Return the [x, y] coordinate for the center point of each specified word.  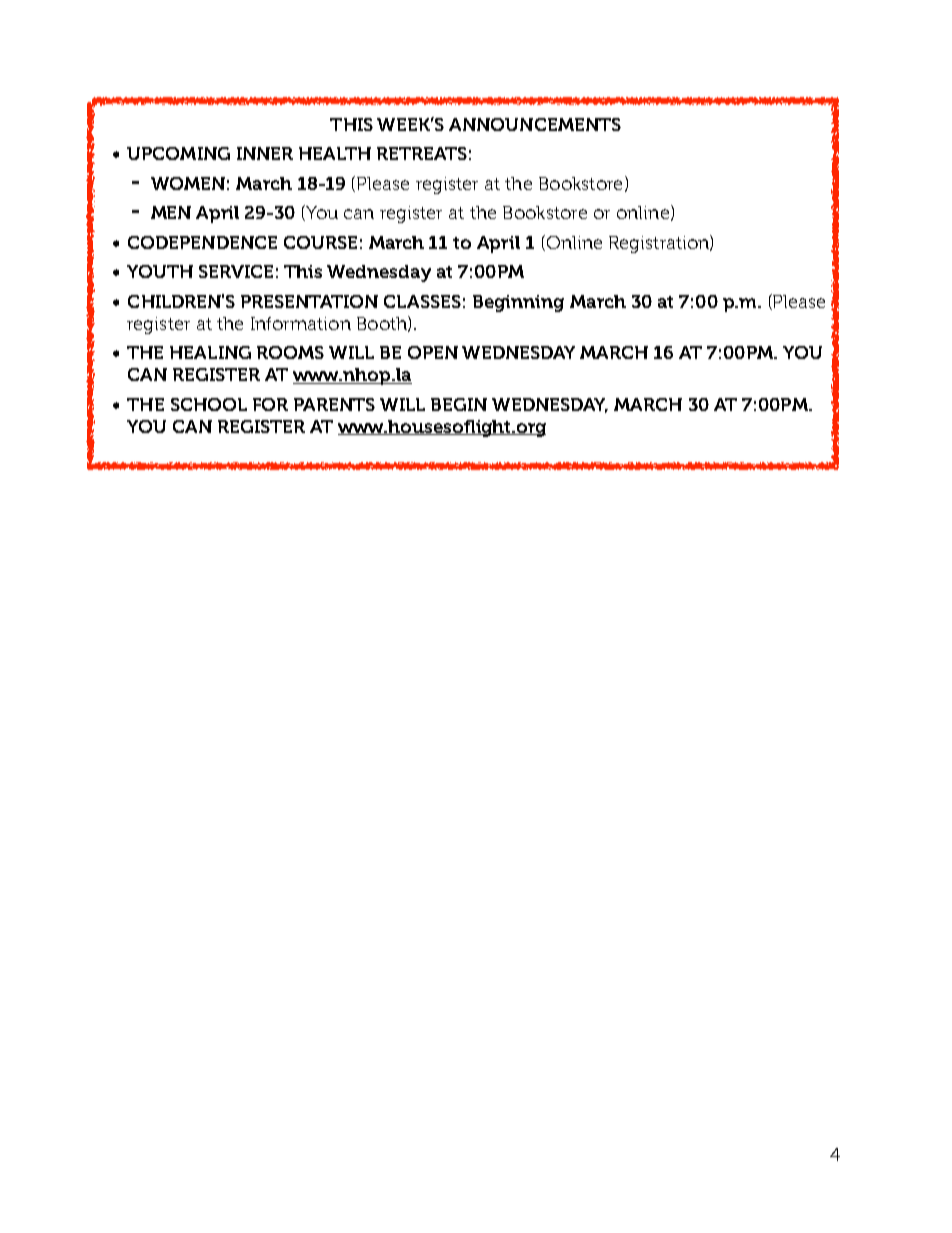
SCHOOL [209, 404]
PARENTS [334, 404]
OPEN [433, 352]
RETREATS [422, 153]
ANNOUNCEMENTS [535, 124]
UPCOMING [178, 153]
